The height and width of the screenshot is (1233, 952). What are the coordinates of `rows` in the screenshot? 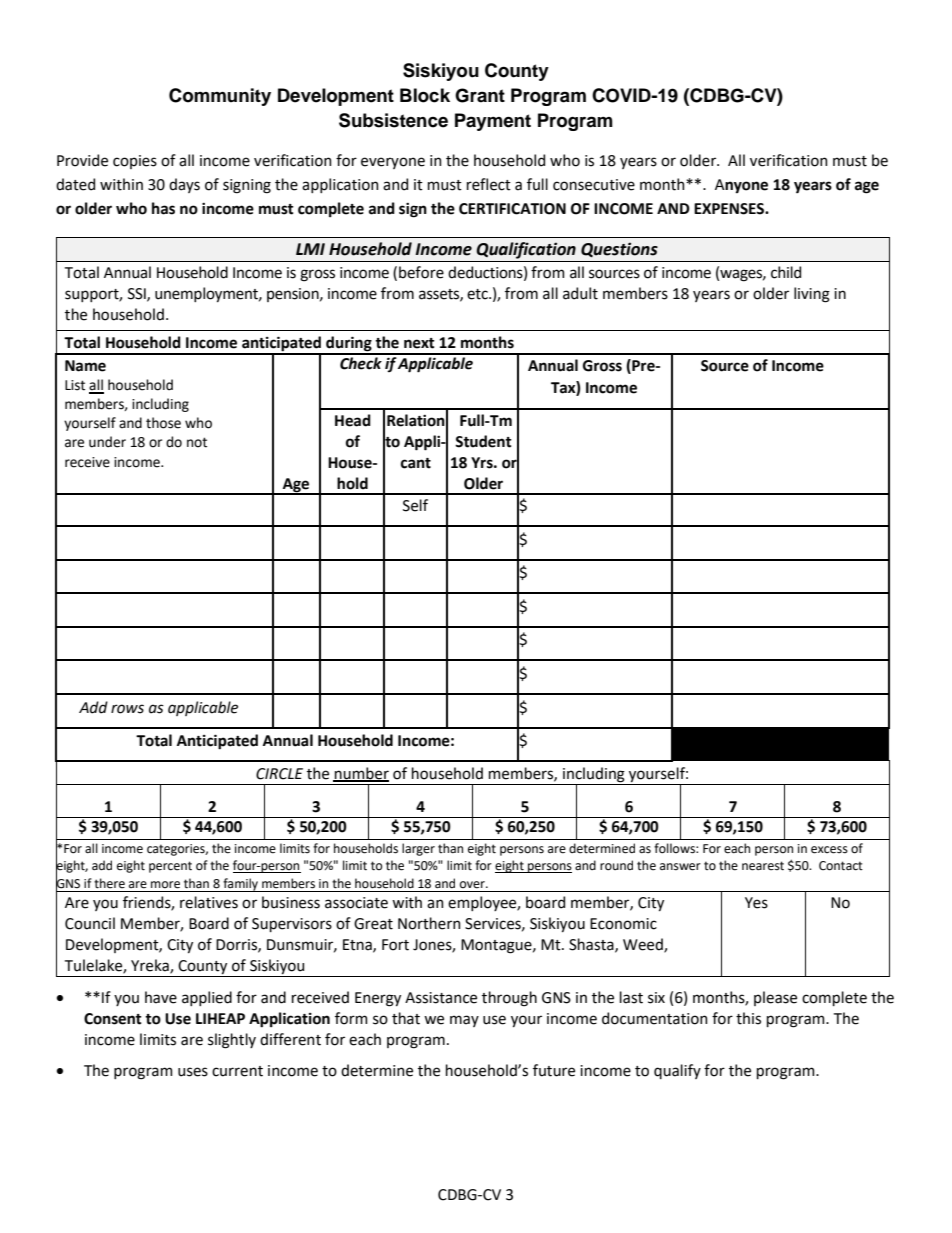 It's located at (127, 709).
